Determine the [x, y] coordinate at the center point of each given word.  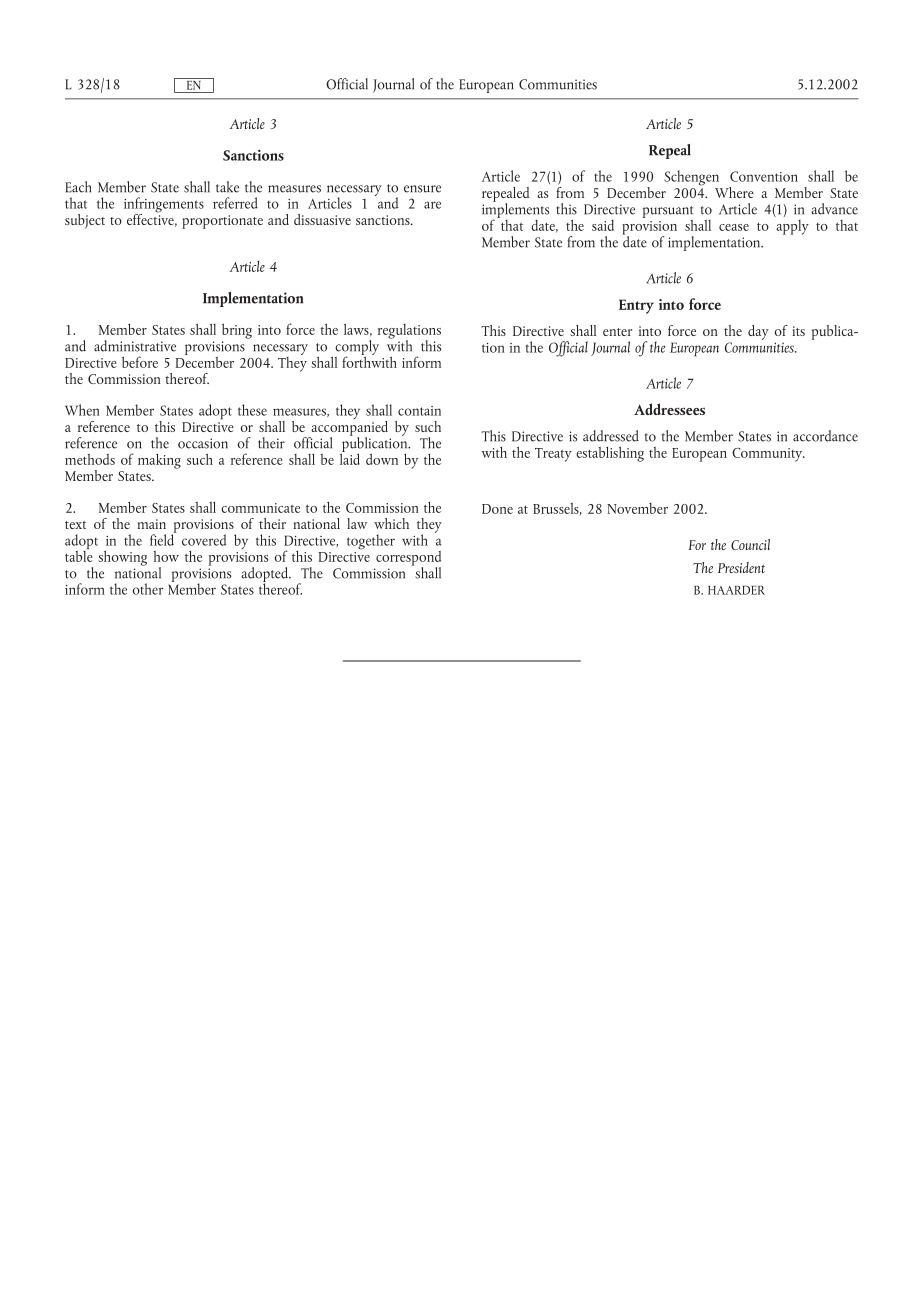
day [758, 332]
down [382, 459]
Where [734, 192]
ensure [422, 189]
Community [768, 455]
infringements [164, 206]
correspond [408, 559]
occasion [203, 443]
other [148, 589]
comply [356, 349]
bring [237, 331]
